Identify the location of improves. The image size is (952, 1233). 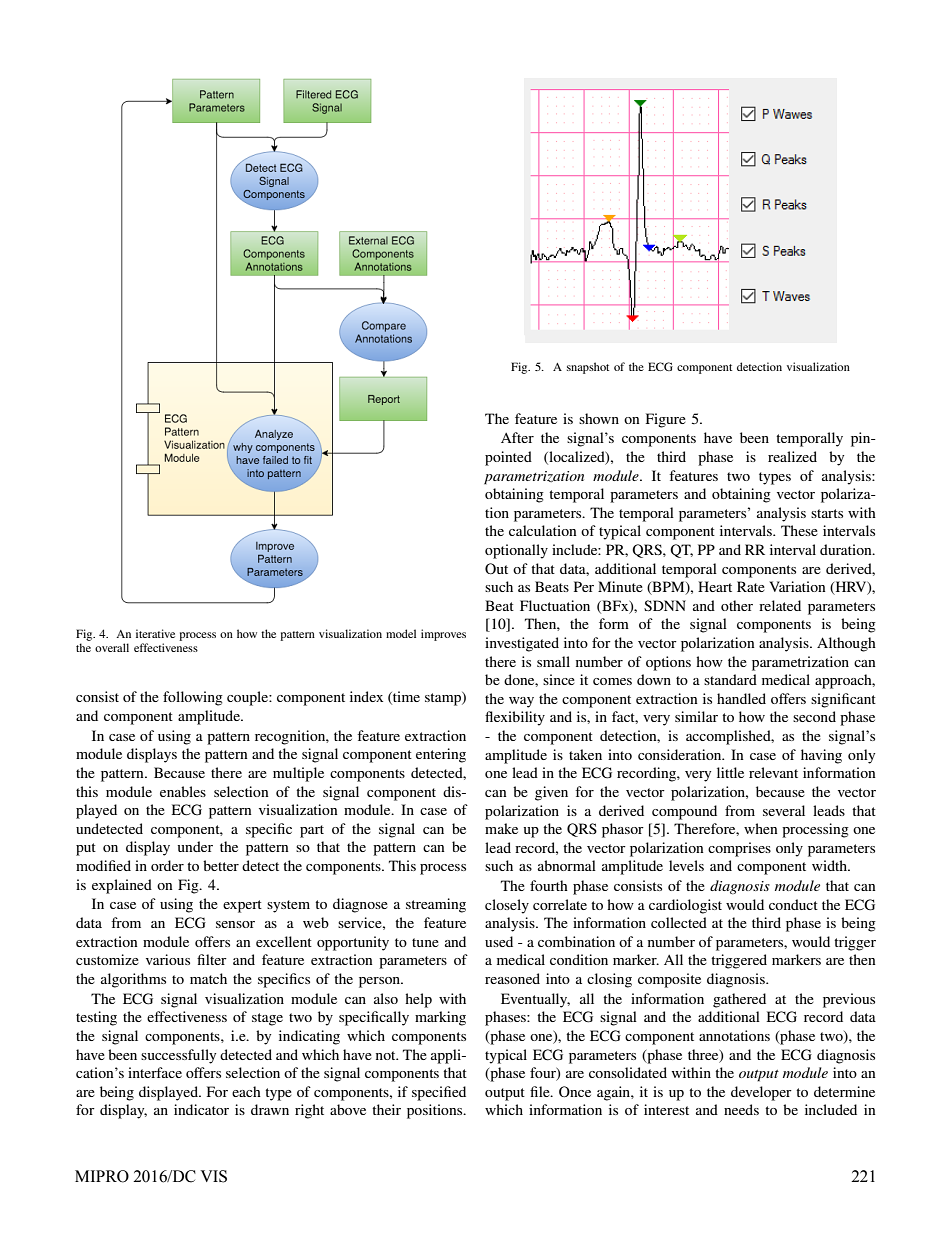
(443, 635).
